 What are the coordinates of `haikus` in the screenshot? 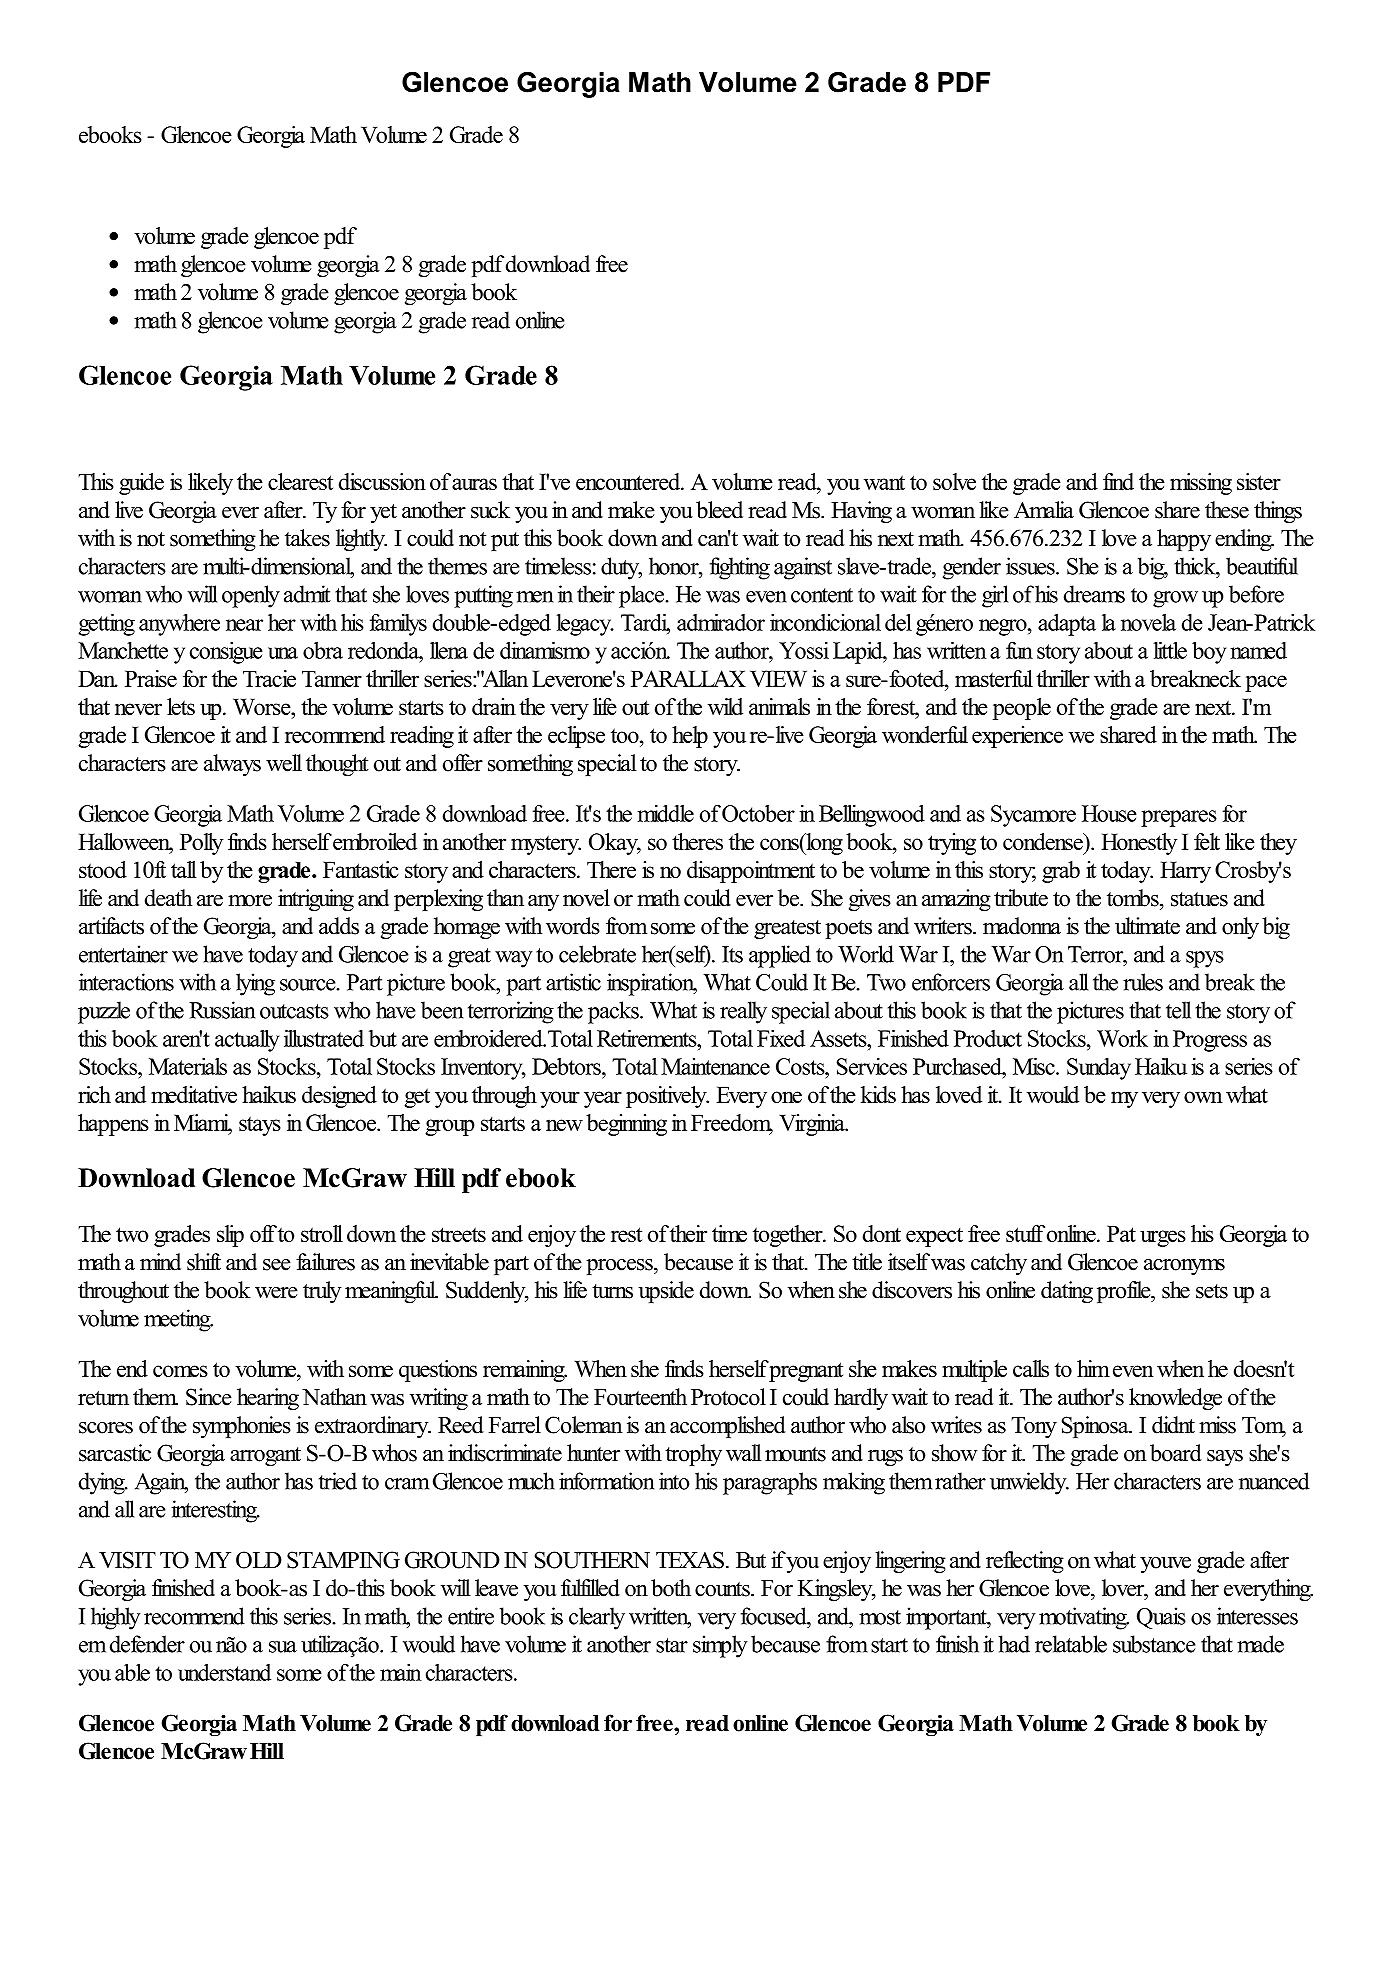 It's located at (269, 1094).
